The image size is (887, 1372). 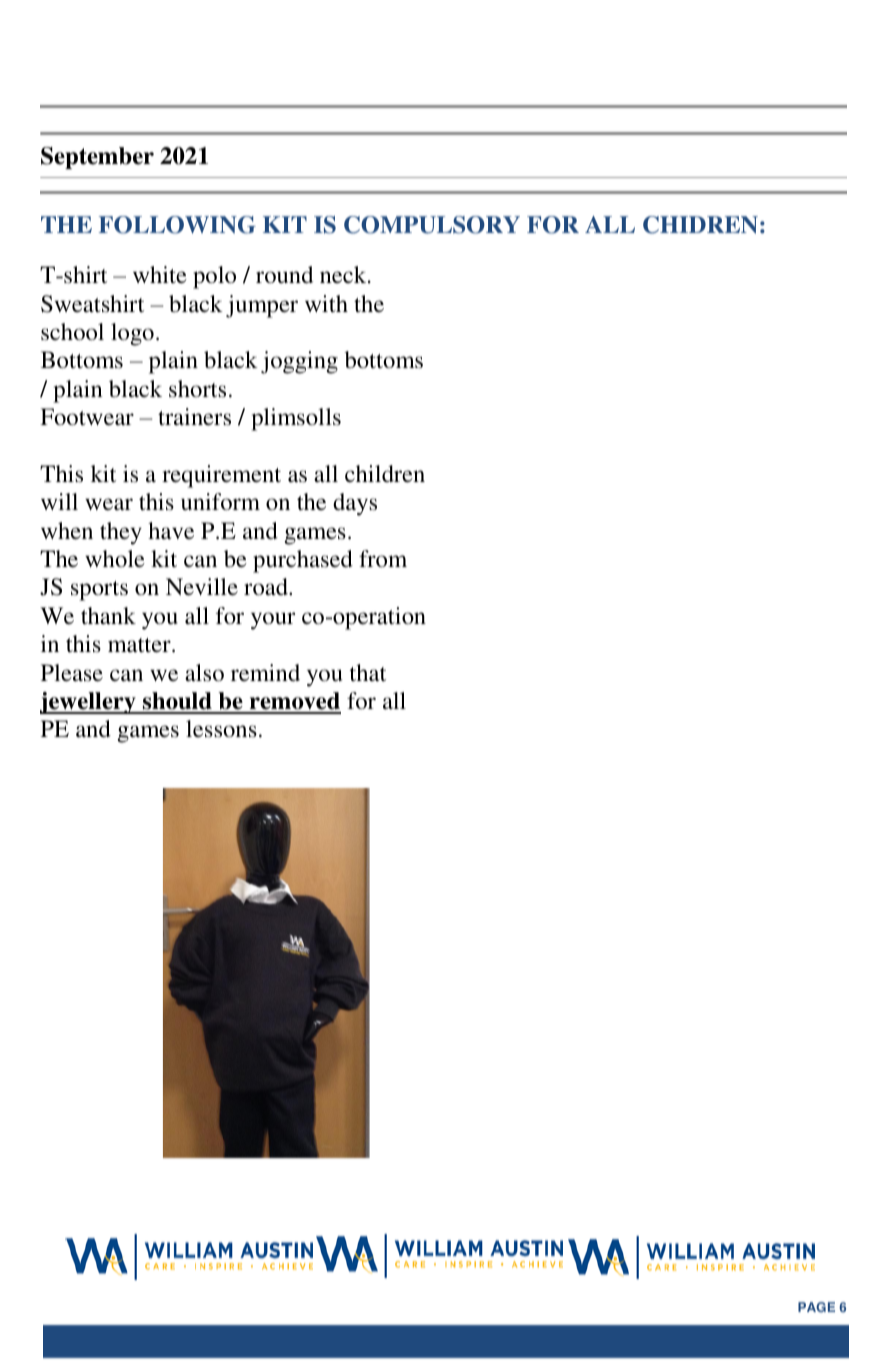 I want to click on jewellery, so click(x=89, y=703).
